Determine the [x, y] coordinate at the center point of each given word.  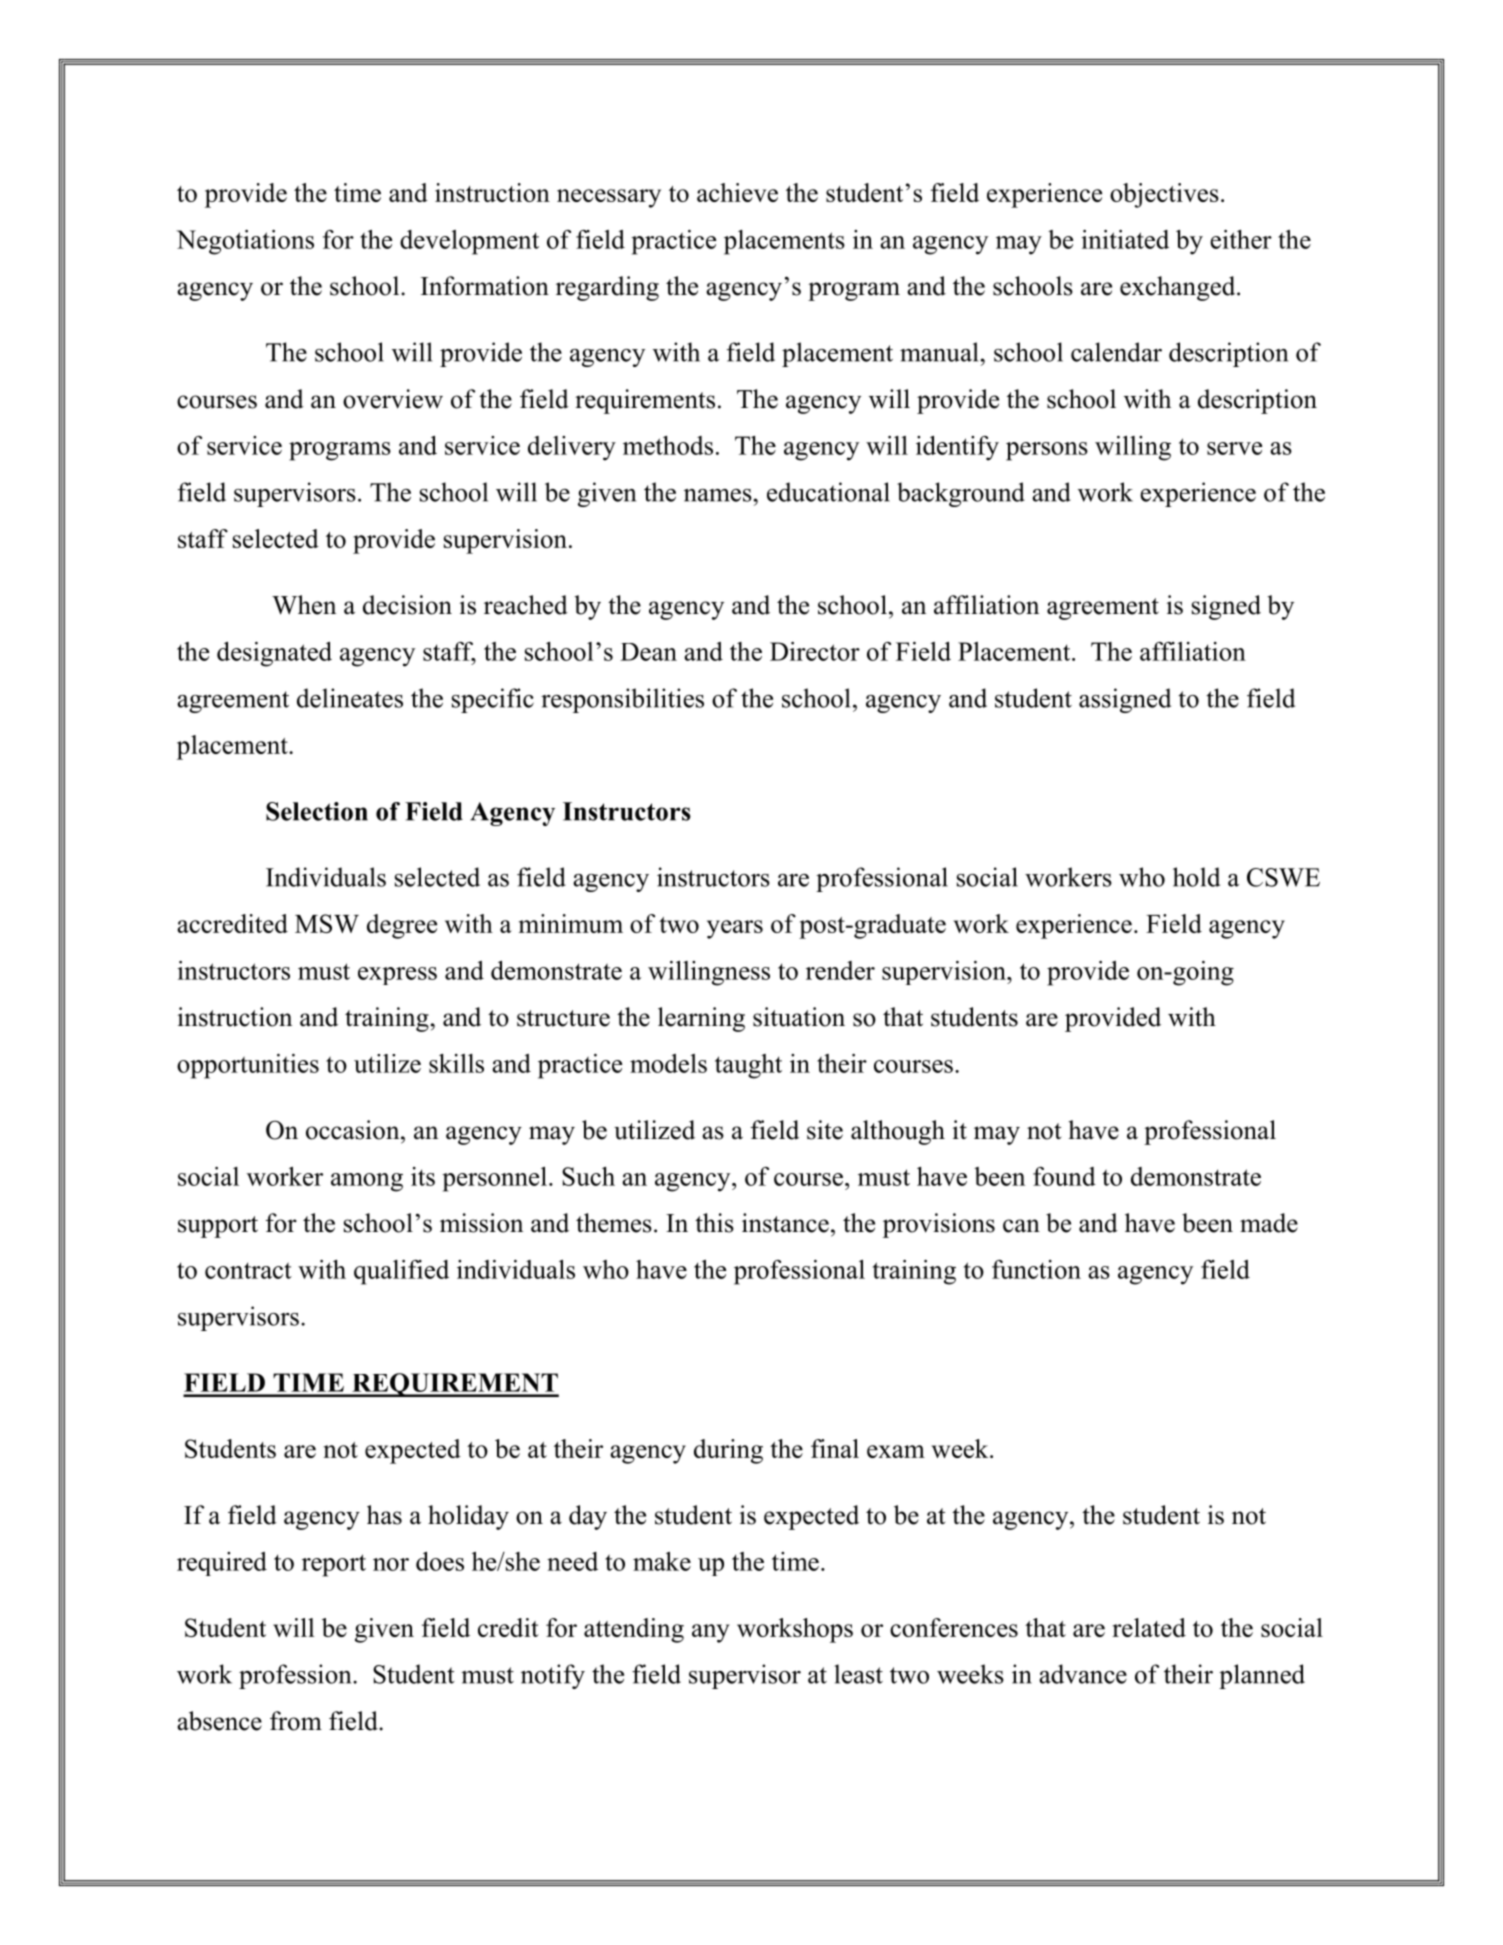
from [296, 1721]
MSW [327, 923]
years [735, 929]
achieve [737, 192]
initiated [1125, 239]
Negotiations [245, 242]
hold [1196, 877]
